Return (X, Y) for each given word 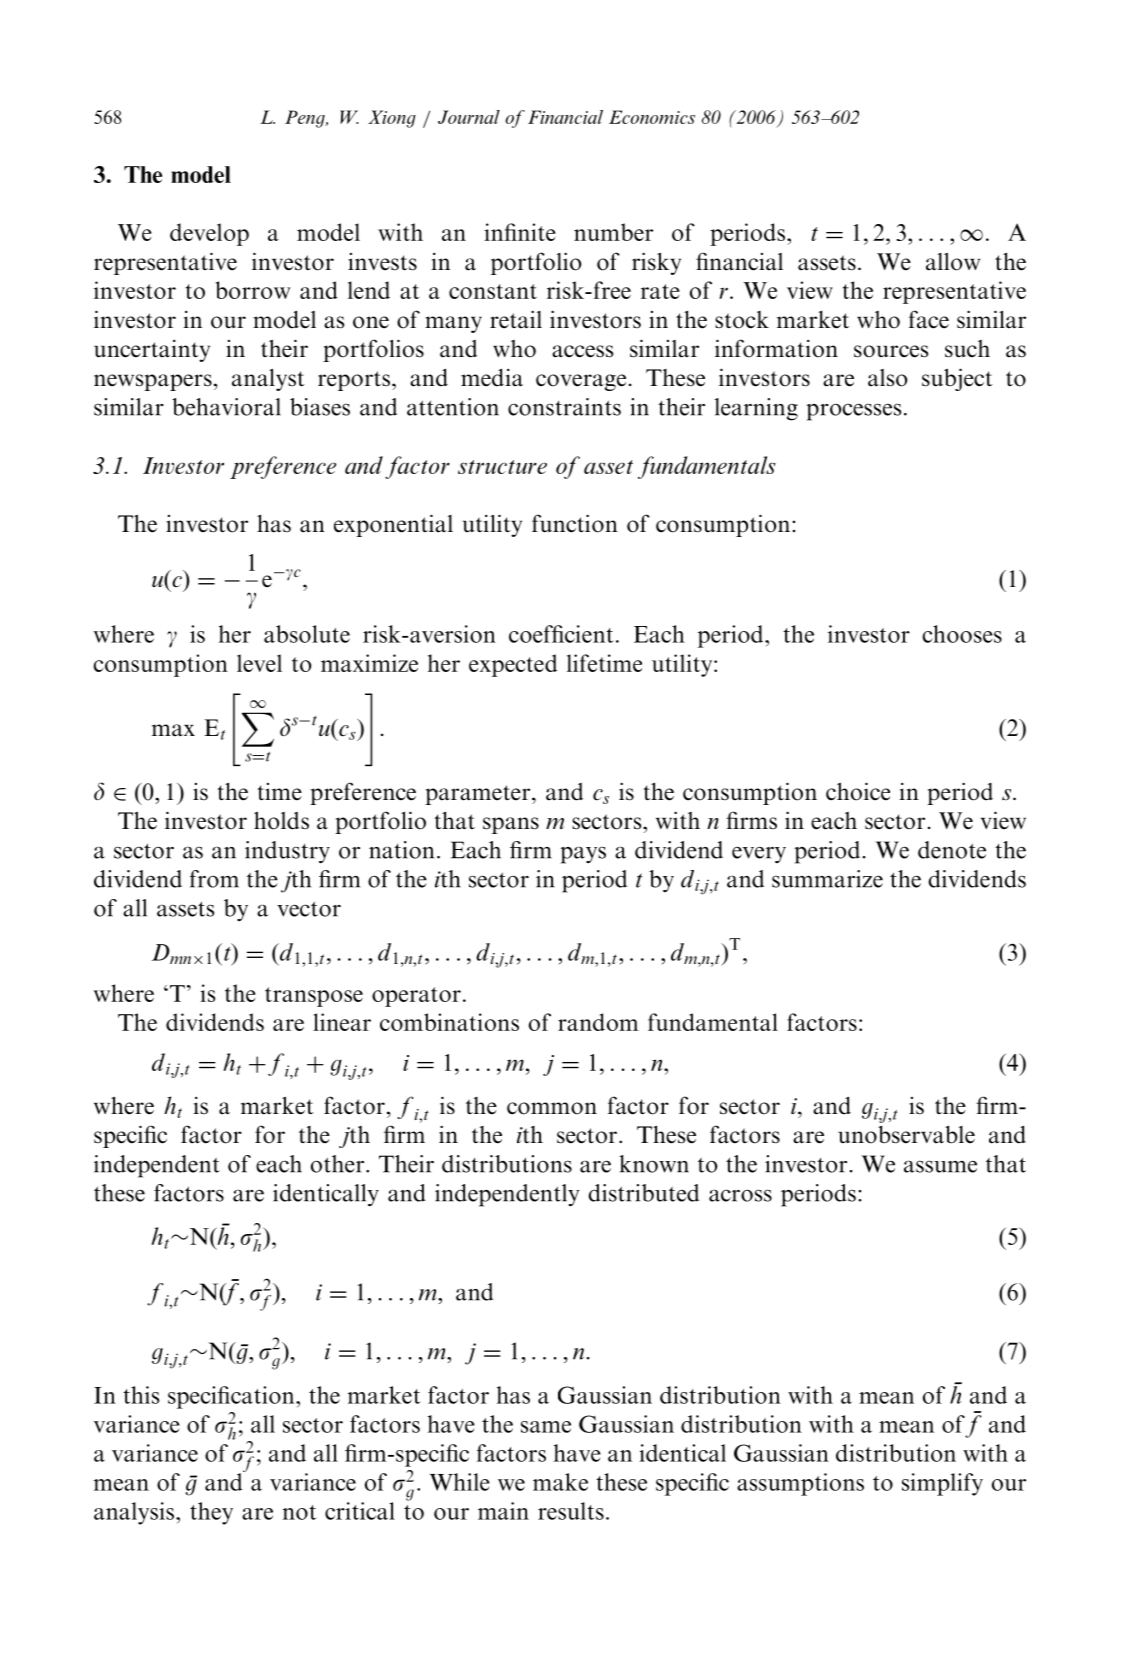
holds (281, 820)
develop (209, 234)
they (211, 1513)
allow (953, 262)
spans (511, 825)
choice (858, 791)
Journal (469, 117)
